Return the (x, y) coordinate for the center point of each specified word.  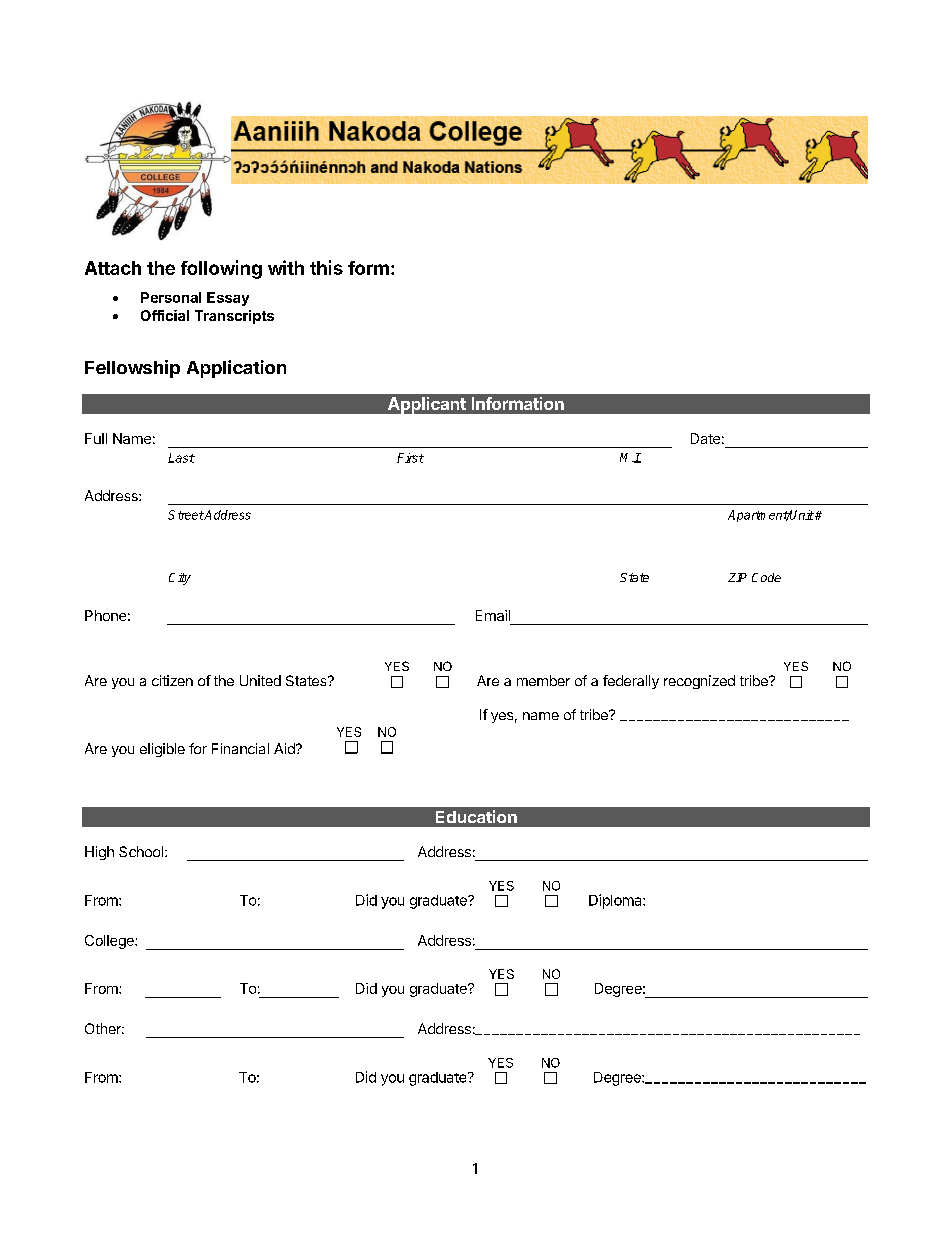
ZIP (737, 577)
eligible (162, 750)
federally (631, 682)
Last (181, 458)
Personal (171, 297)
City (180, 579)
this (326, 267)
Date (705, 438)
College (110, 942)
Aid (285, 748)
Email (493, 615)
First (410, 458)
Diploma (616, 901)
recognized (699, 682)
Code (766, 577)
